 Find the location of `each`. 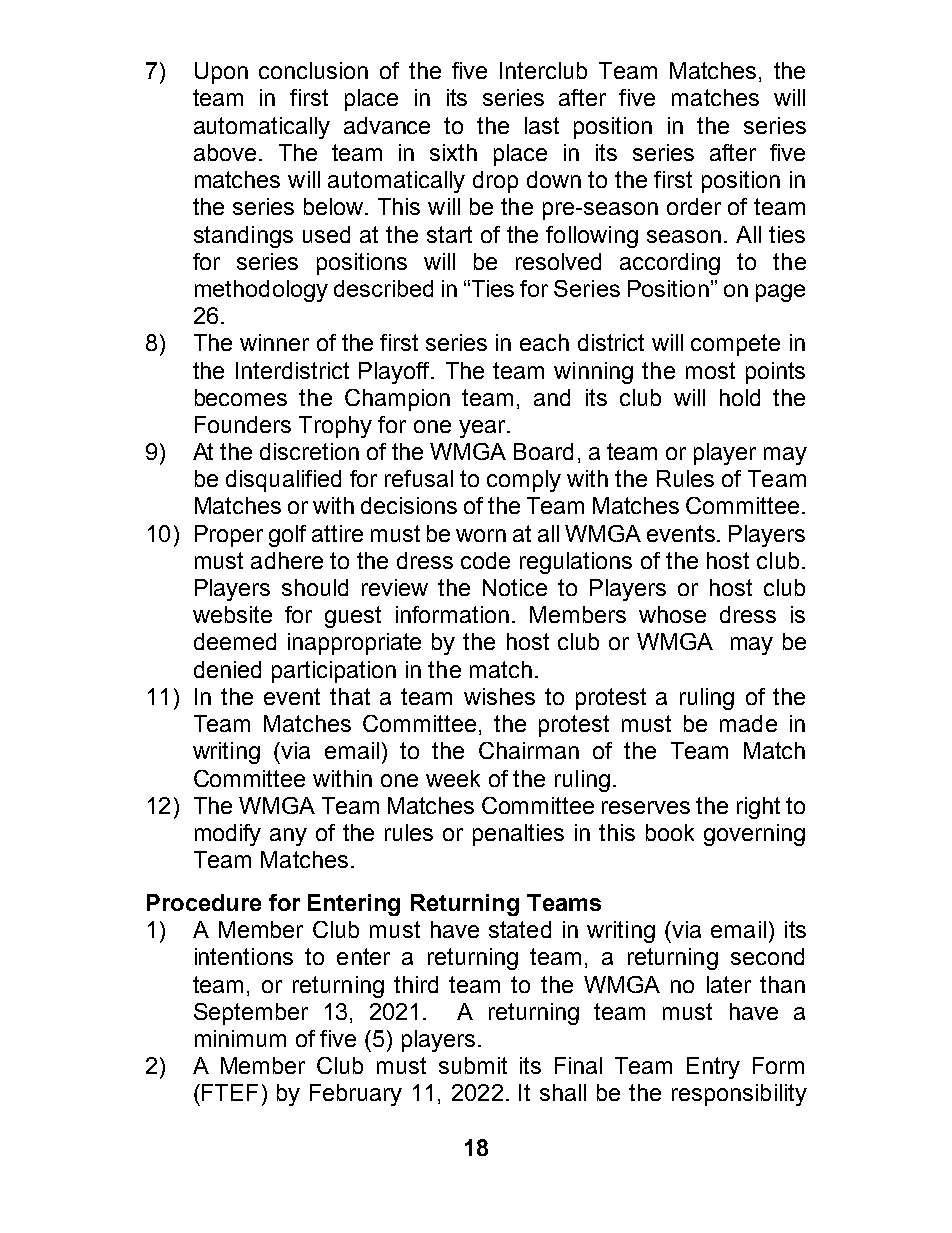

each is located at coordinates (544, 342).
